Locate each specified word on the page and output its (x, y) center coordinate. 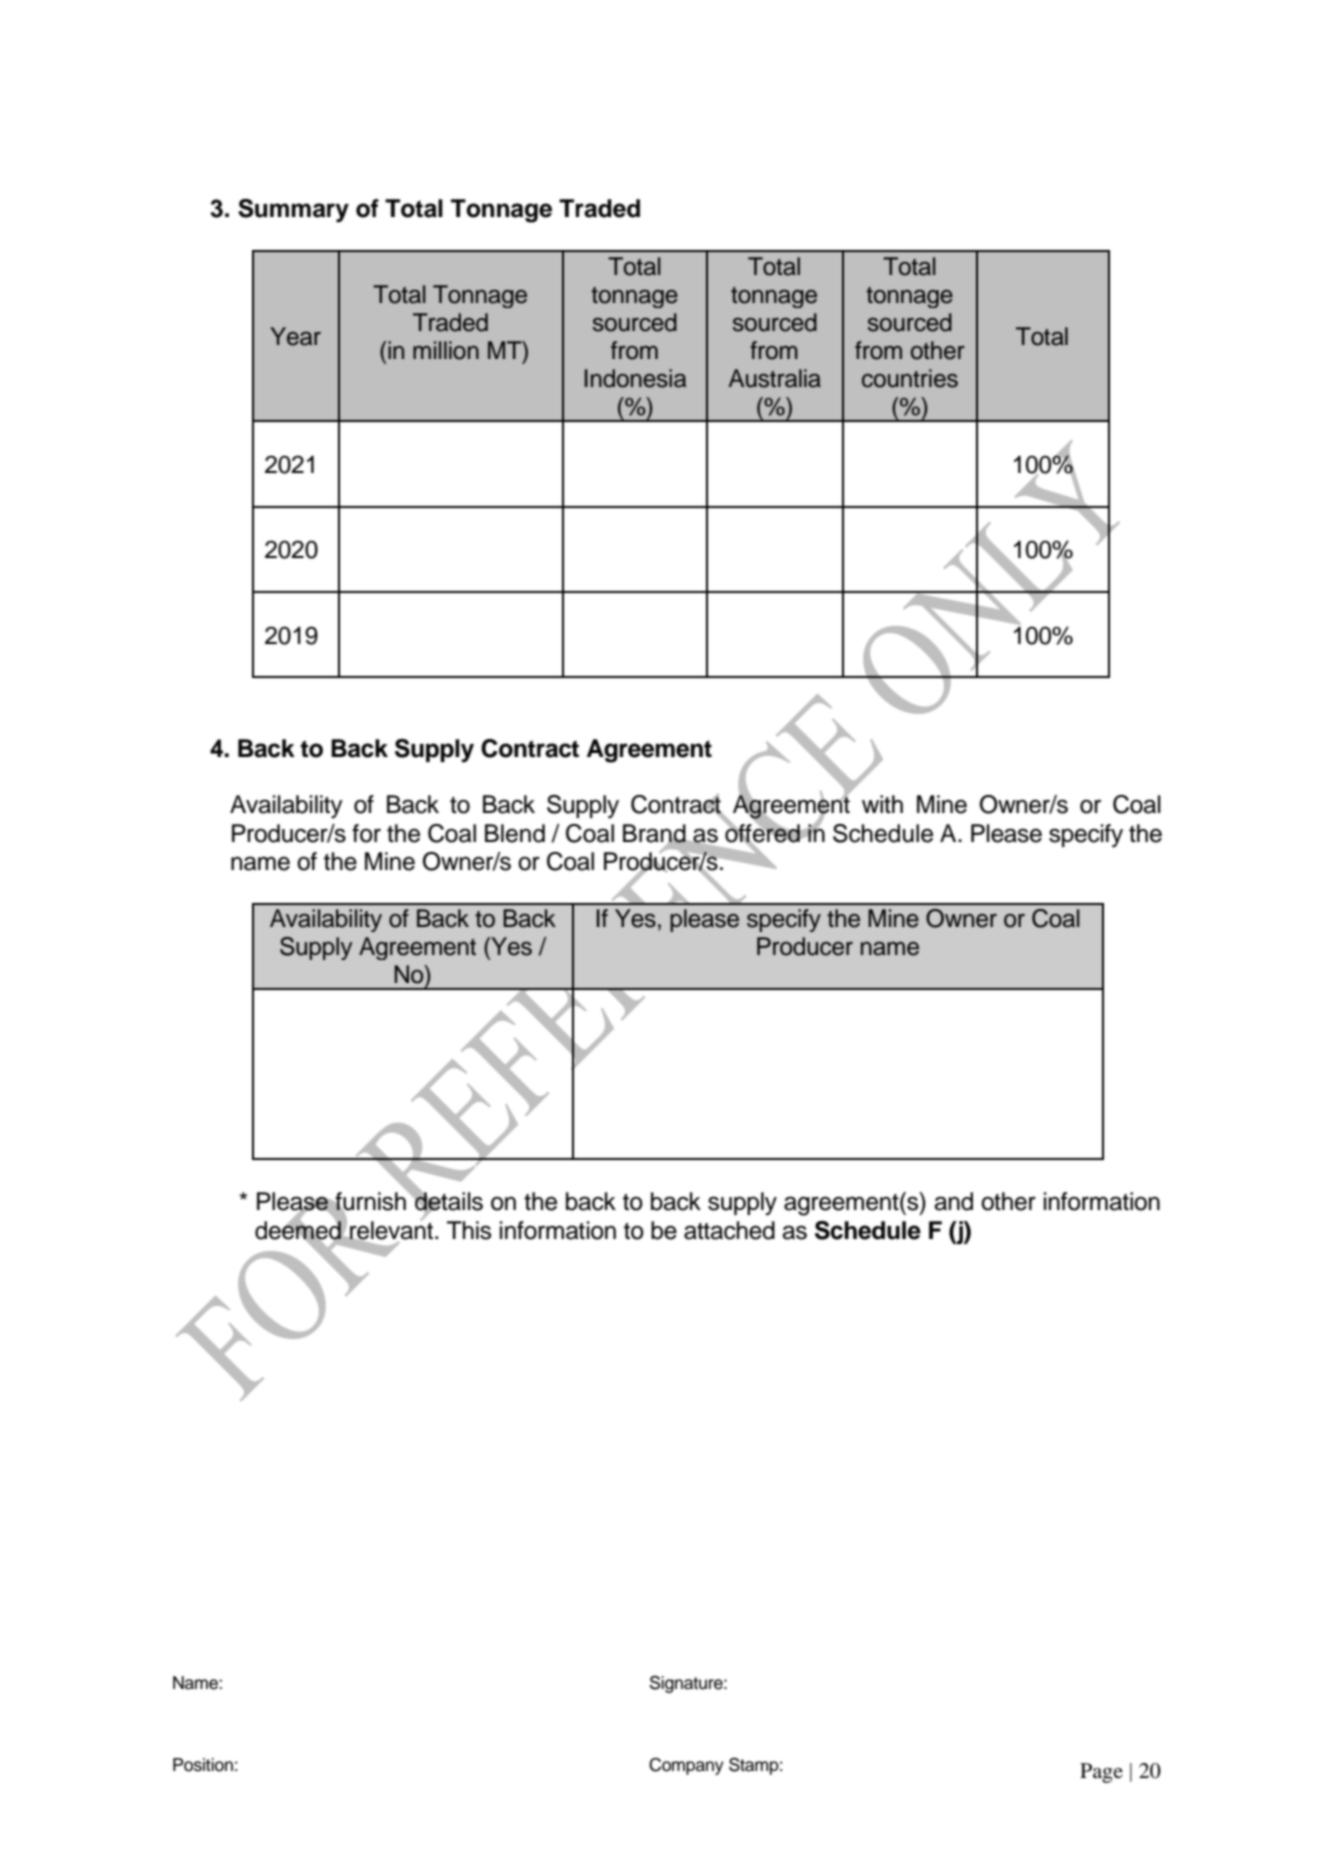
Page (1101, 1773)
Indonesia (635, 378)
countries (910, 378)
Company (686, 1766)
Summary (293, 211)
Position (203, 1765)
